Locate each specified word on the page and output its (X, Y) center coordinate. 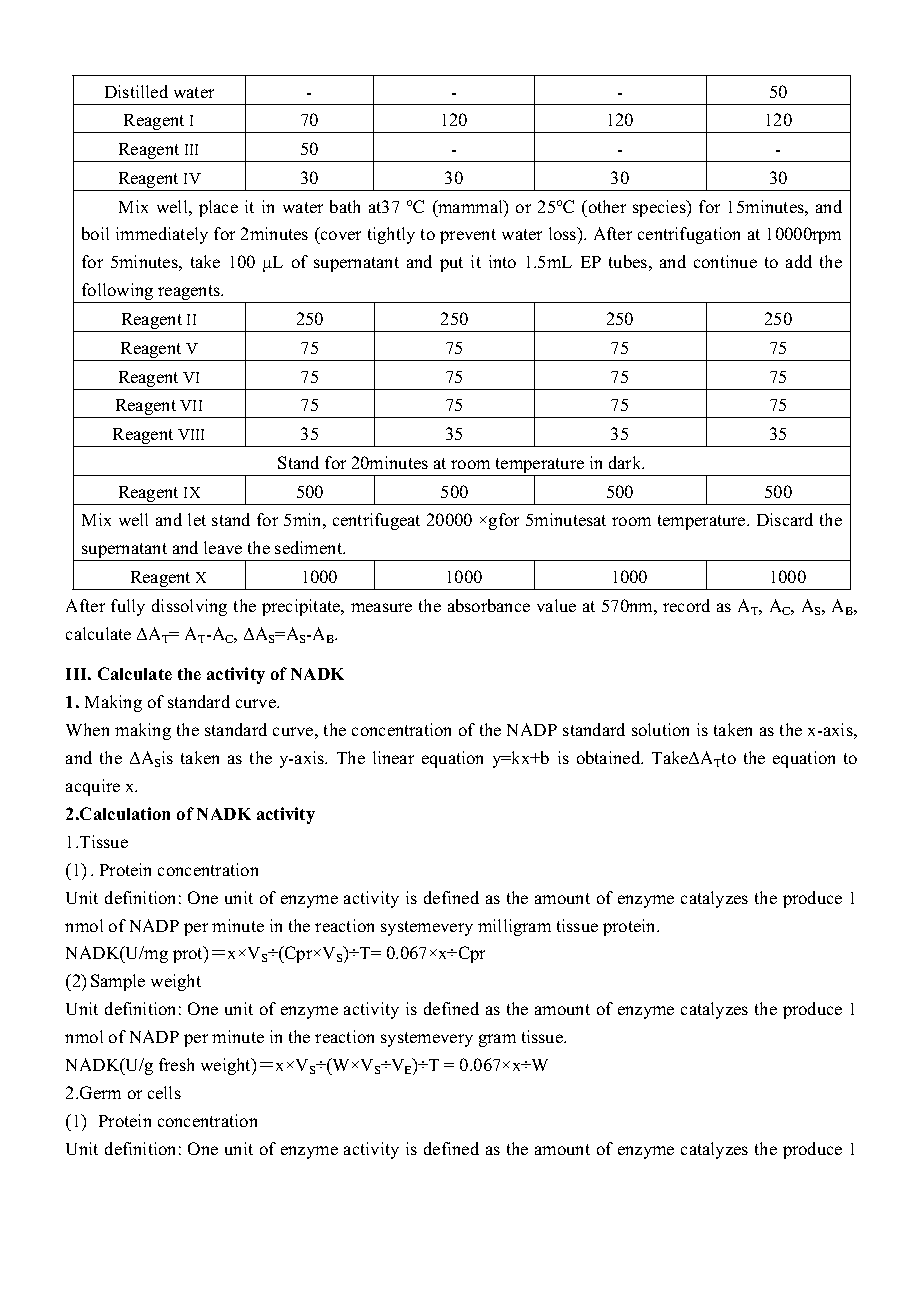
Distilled (136, 91)
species (660, 208)
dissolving (189, 607)
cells (164, 1092)
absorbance (489, 605)
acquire (93, 787)
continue (725, 261)
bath (345, 206)
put (451, 264)
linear (393, 757)
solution (660, 729)
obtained (610, 757)
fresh (176, 1064)
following (118, 293)
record (686, 605)
